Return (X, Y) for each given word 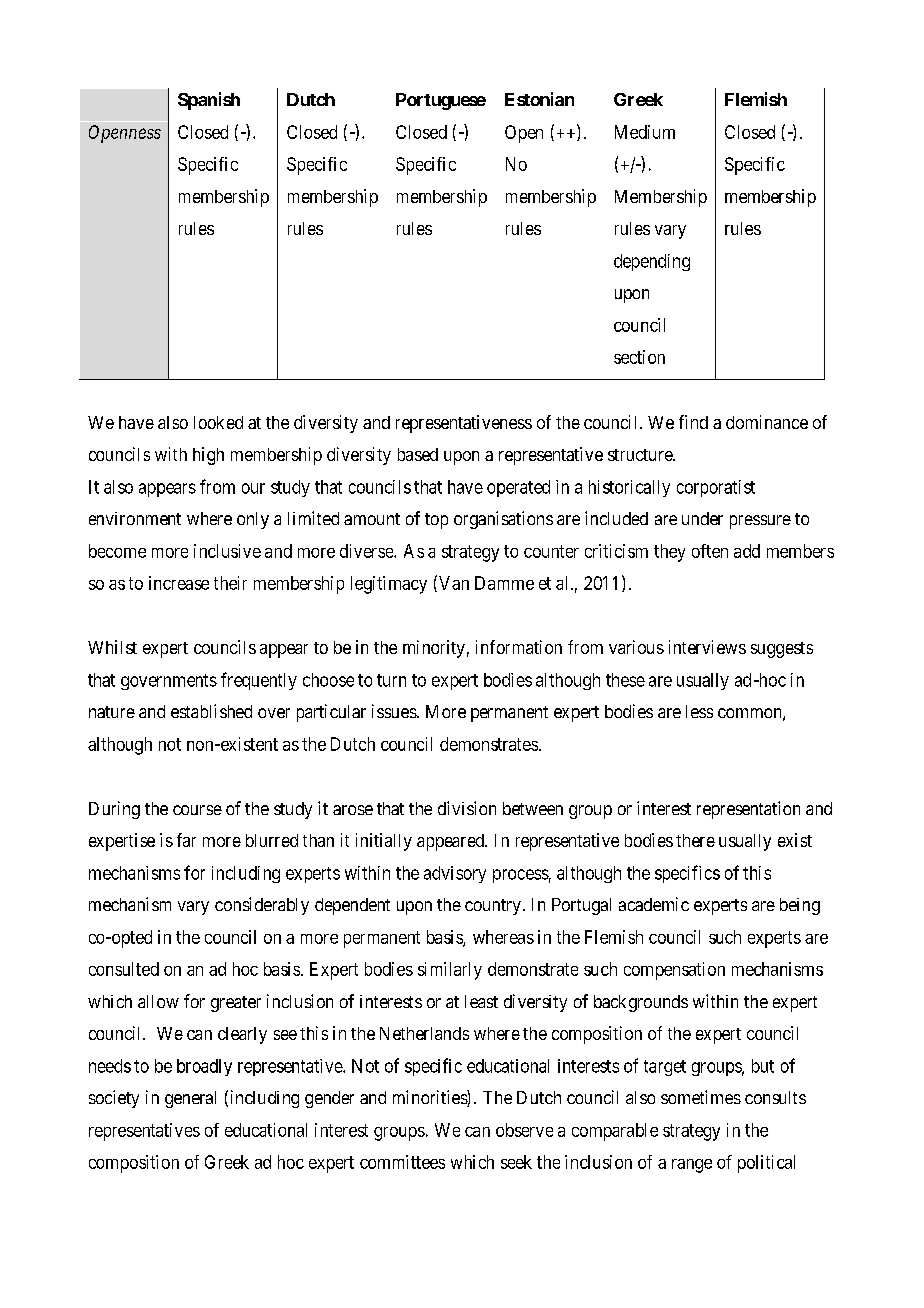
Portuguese (441, 101)
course (197, 810)
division (467, 808)
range (692, 1166)
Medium (645, 132)
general (190, 1099)
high (208, 456)
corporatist (716, 488)
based (418, 454)
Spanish (209, 101)
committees (402, 1162)
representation (748, 810)
